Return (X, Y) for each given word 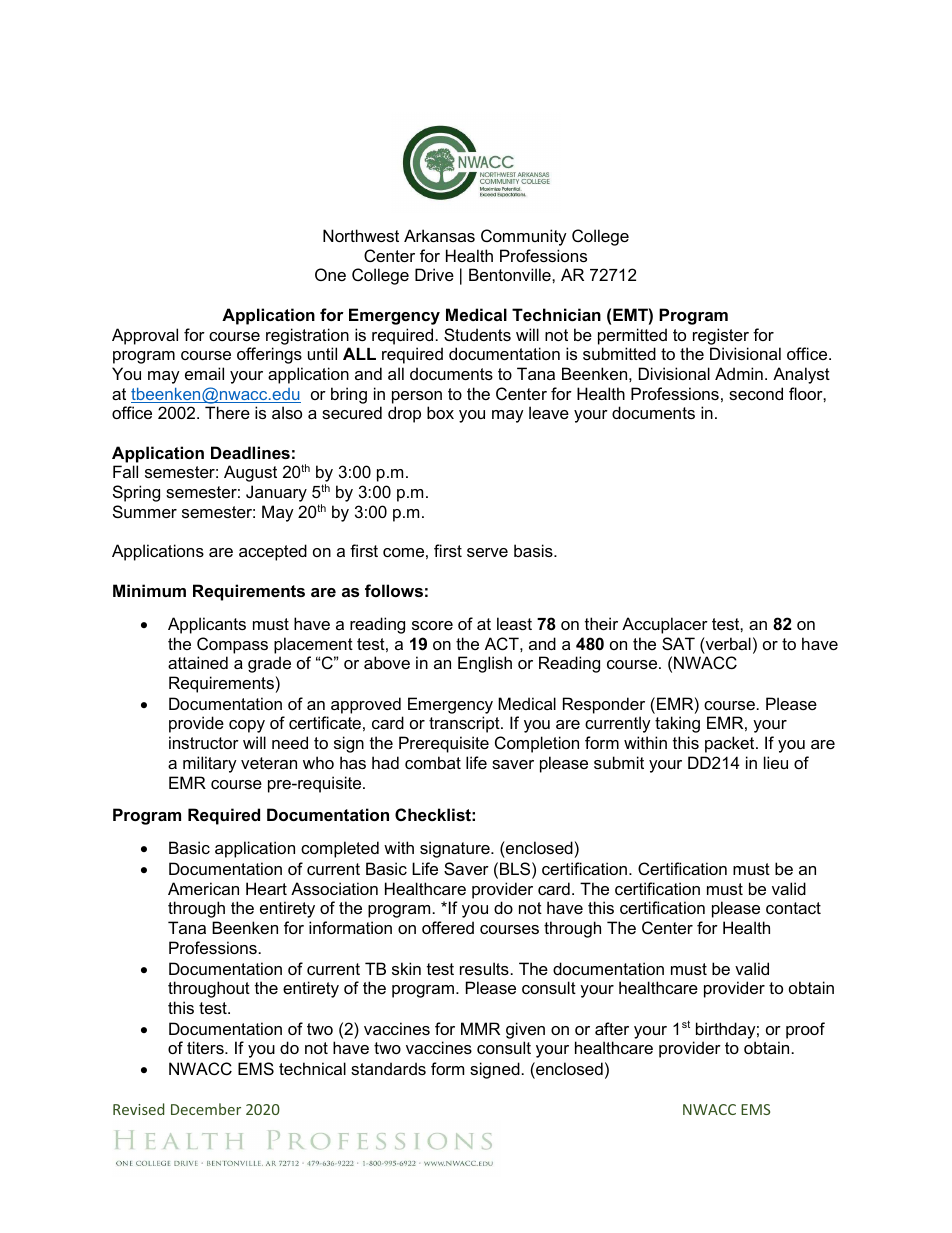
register (721, 336)
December (206, 1109)
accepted (273, 552)
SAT (678, 643)
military (210, 764)
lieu (776, 762)
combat (433, 762)
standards (388, 1068)
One (330, 274)
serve (487, 552)
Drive (434, 274)
